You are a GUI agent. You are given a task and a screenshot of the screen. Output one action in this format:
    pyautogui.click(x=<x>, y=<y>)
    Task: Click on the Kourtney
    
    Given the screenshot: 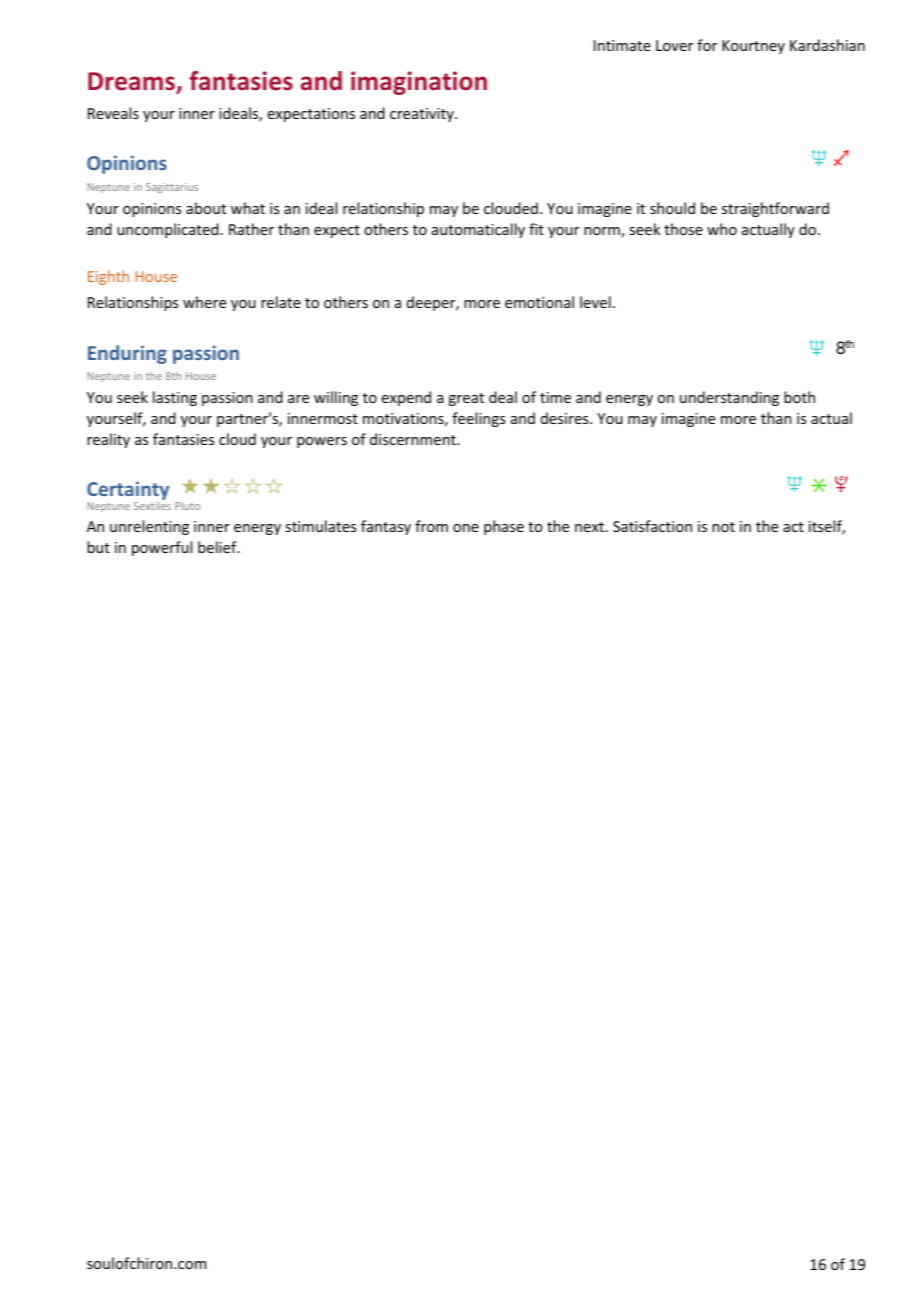 What is the action you would take?
    pyautogui.click(x=753, y=47)
